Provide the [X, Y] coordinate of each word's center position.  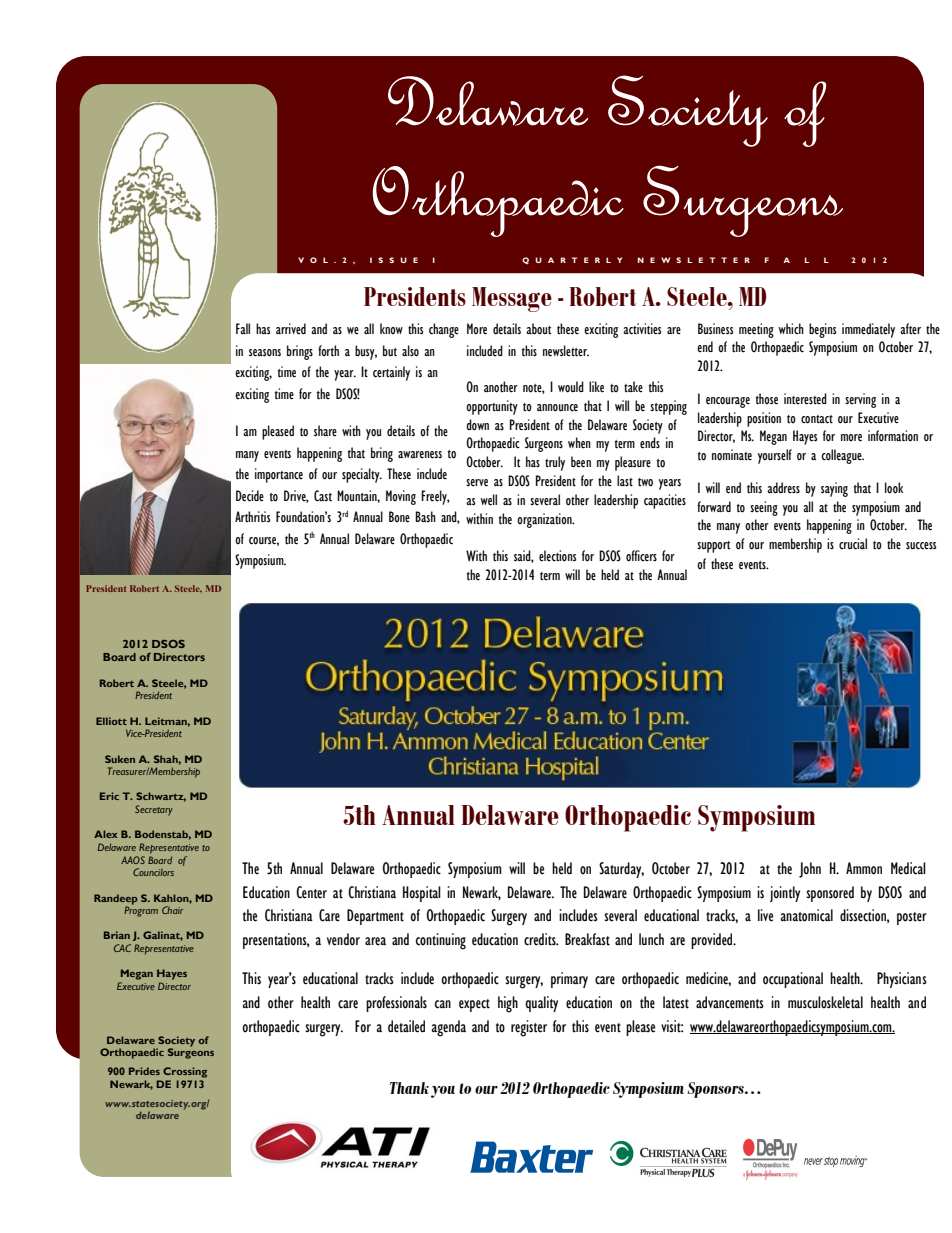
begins [822, 330]
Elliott [111, 721]
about [538, 329]
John [810, 870]
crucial [853, 544]
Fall [243, 328]
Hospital [422, 894]
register [529, 1028]
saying [834, 489]
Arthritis [252, 517]
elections [557, 556]
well [489, 500]
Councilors [153, 872]
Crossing [185, 1072]
